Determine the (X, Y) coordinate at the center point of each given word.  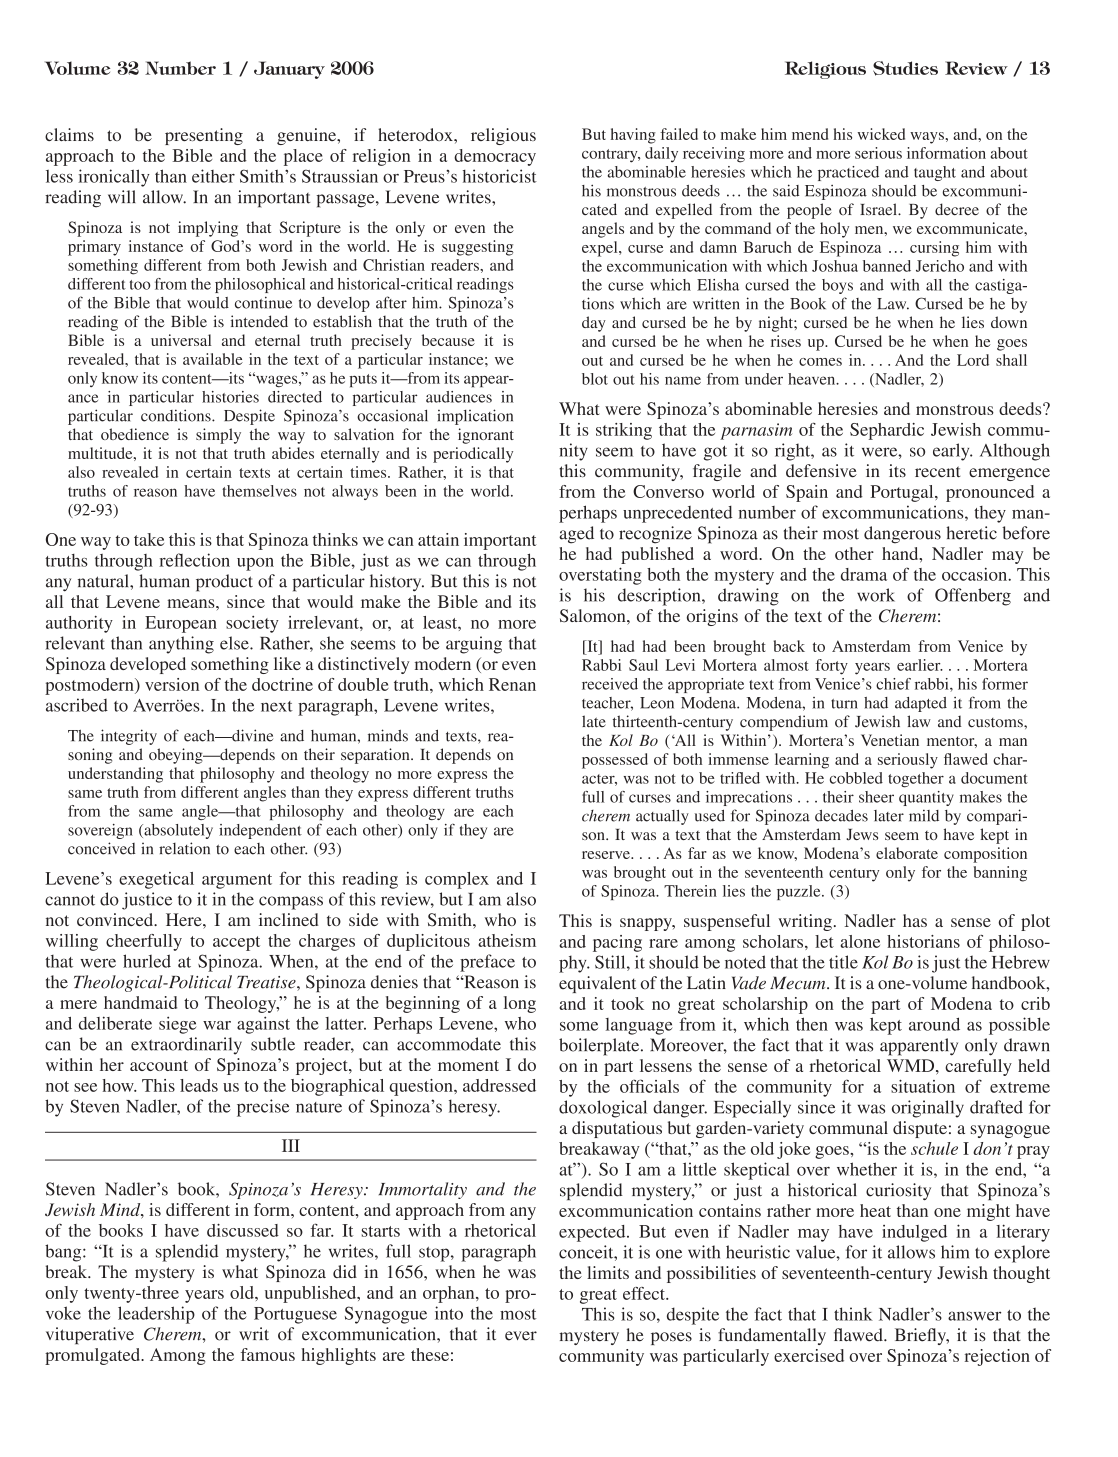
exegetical (156, 880)
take (149, 539)
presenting (204, 136)
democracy (495, 157)
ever (521, 1336)
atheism (507, 940)
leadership (156, 1315)
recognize (655, 535)
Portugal (903, 493)
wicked (881, 134)
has (915, 920)
